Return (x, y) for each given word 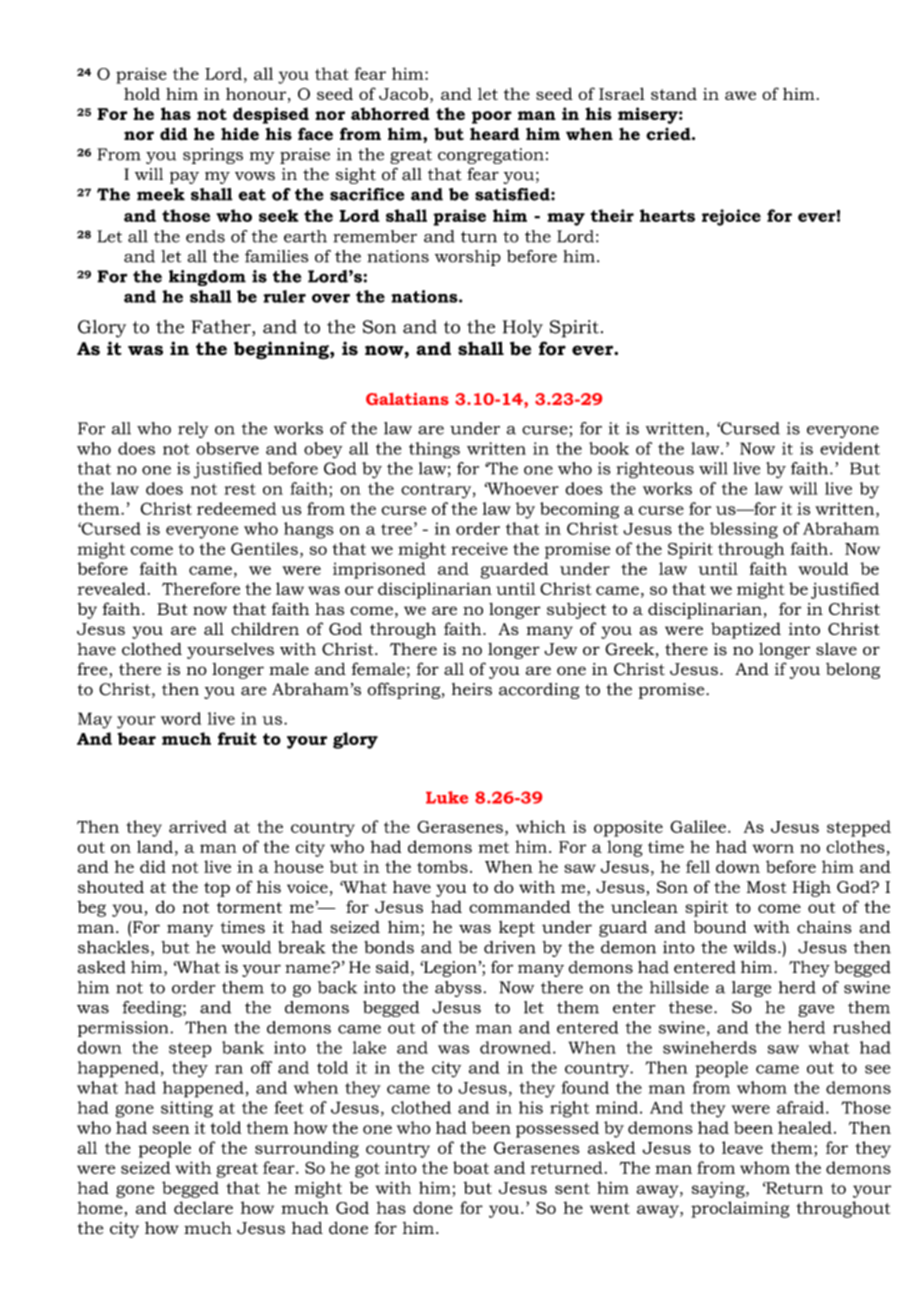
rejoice (731, 217)
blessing (744, 530)
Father (222, 328)
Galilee (698, 826)
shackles (113, 947)
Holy (523, 329)
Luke (447, 797)
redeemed (236, 508)
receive (479, 549)
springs (213, 156)
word (181, 718)
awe (740, 95)
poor (492, 117)
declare (203, 1207)
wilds (754, 947)
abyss (458, 989)
